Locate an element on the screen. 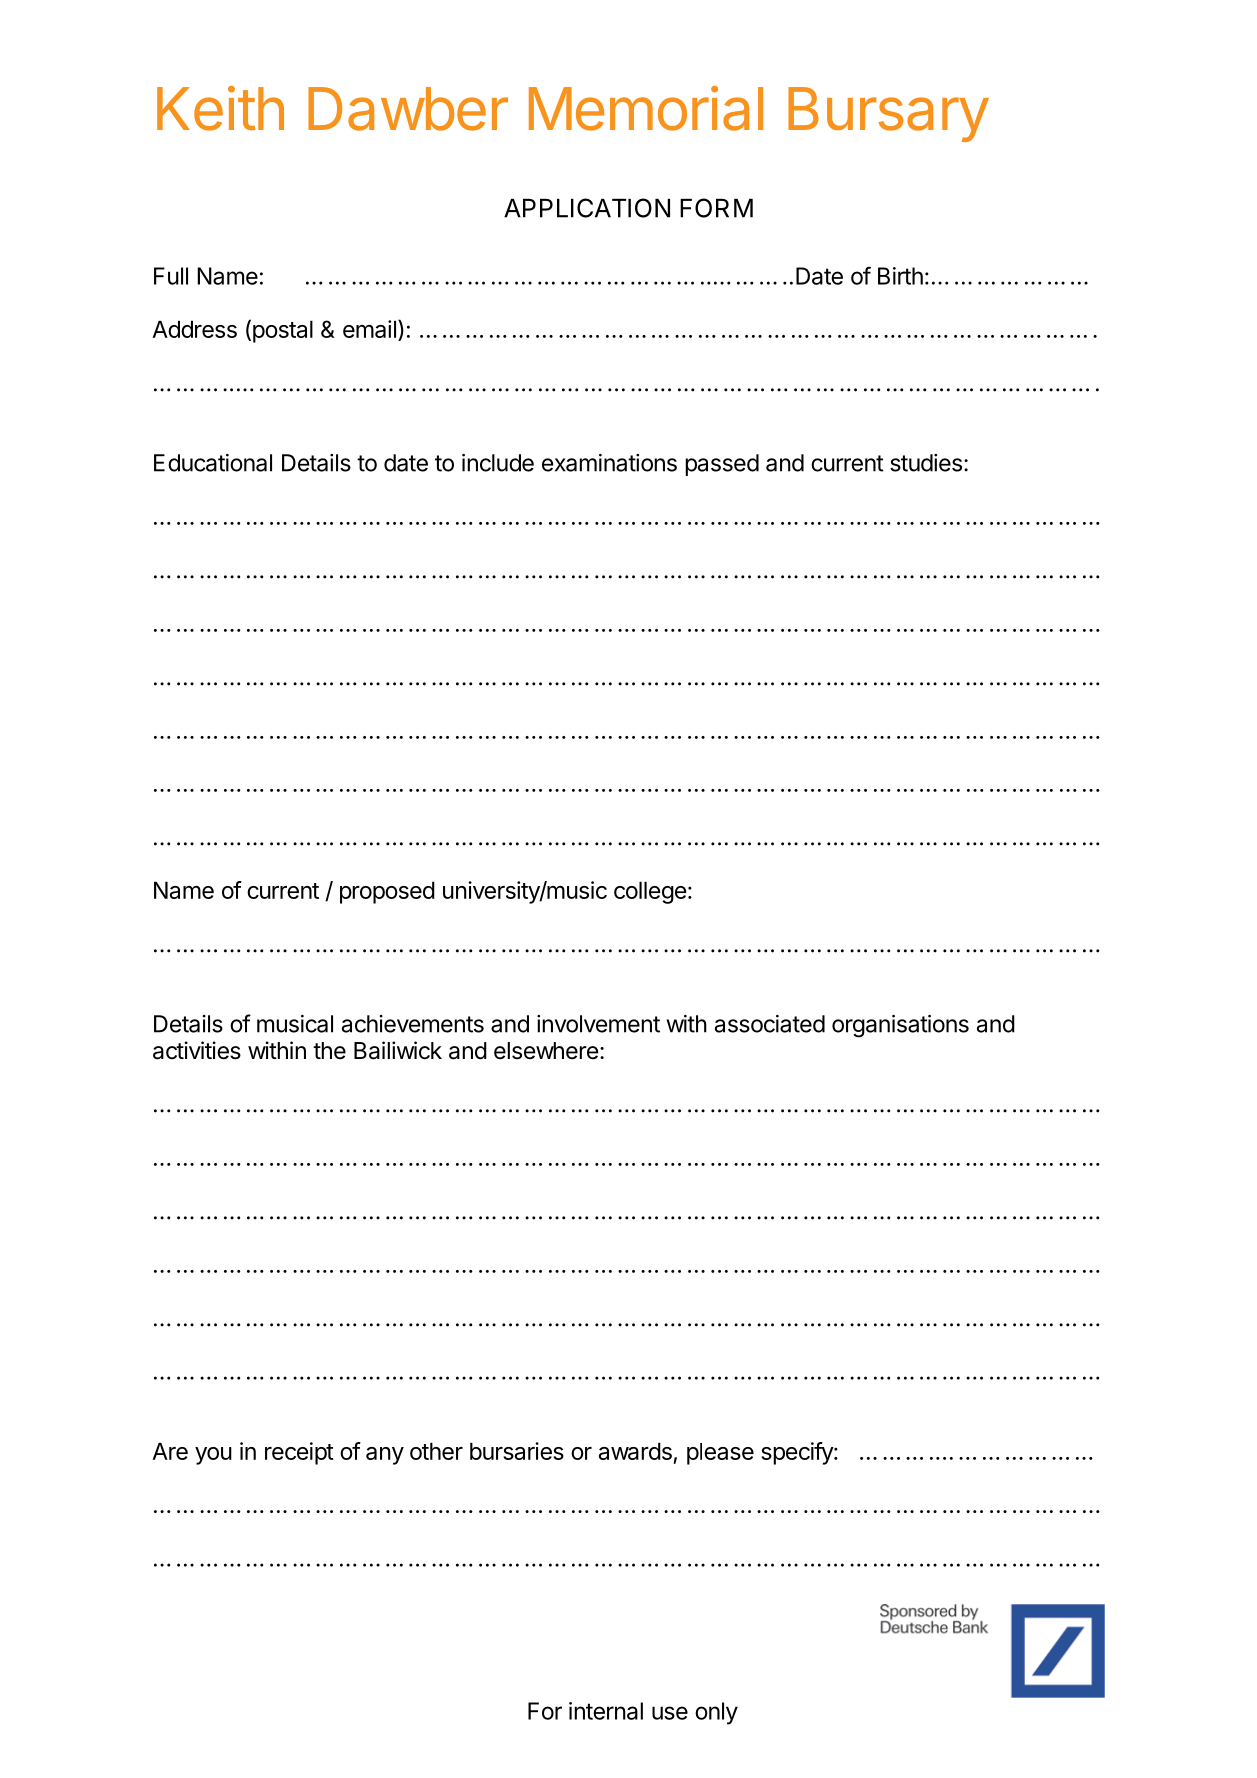 This screenshot has height=1778, width=1257. you is located at coordinates (213, 1456).
